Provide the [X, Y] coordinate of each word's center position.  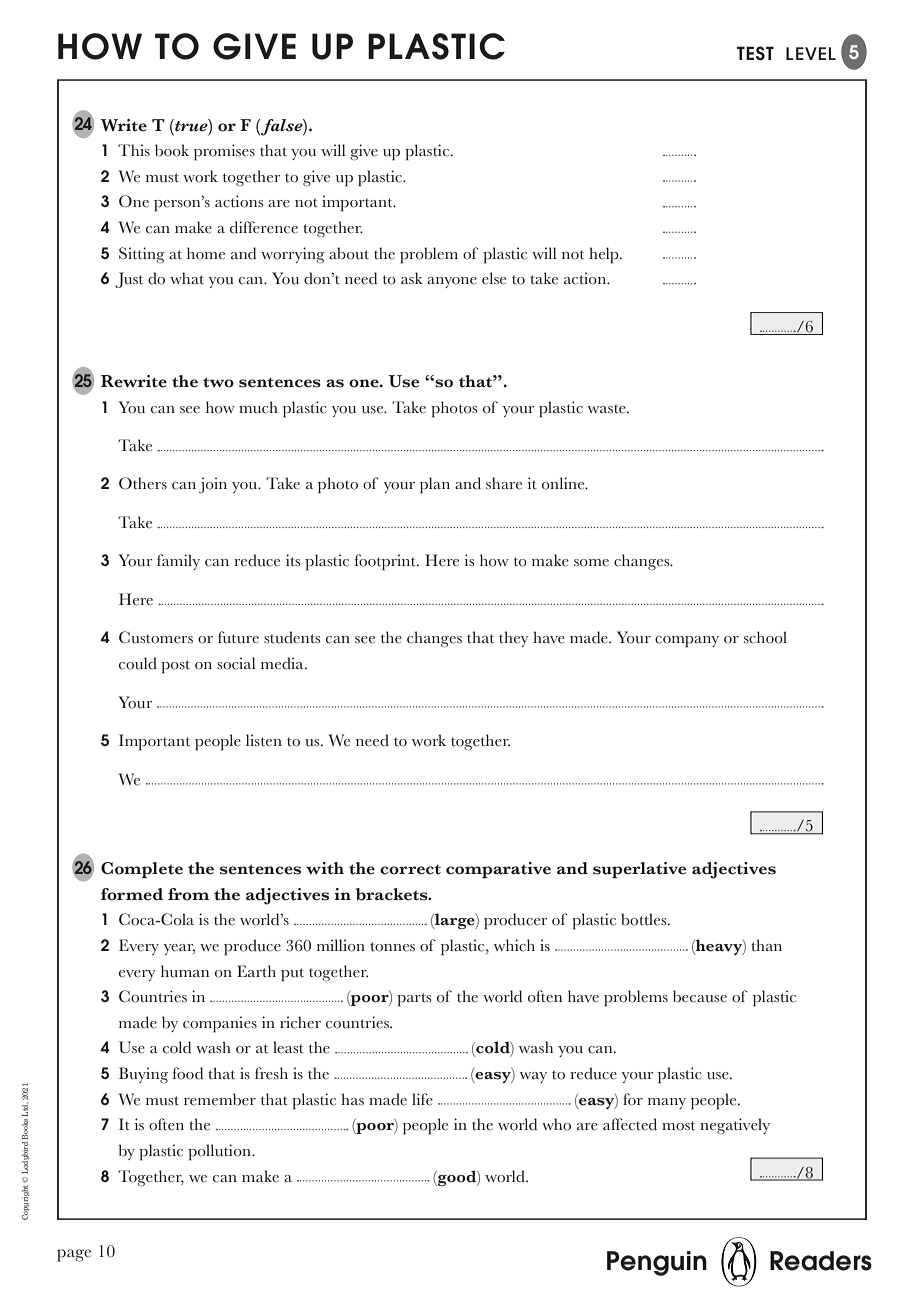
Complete [142, 870]
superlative [639, 870]
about [349, 253]
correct [410, 869]
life [422, 1099]
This [134, 150]
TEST [755, 53]
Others [143, 483]
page [74, 1255]
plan [435, 485]
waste [608, 409]
